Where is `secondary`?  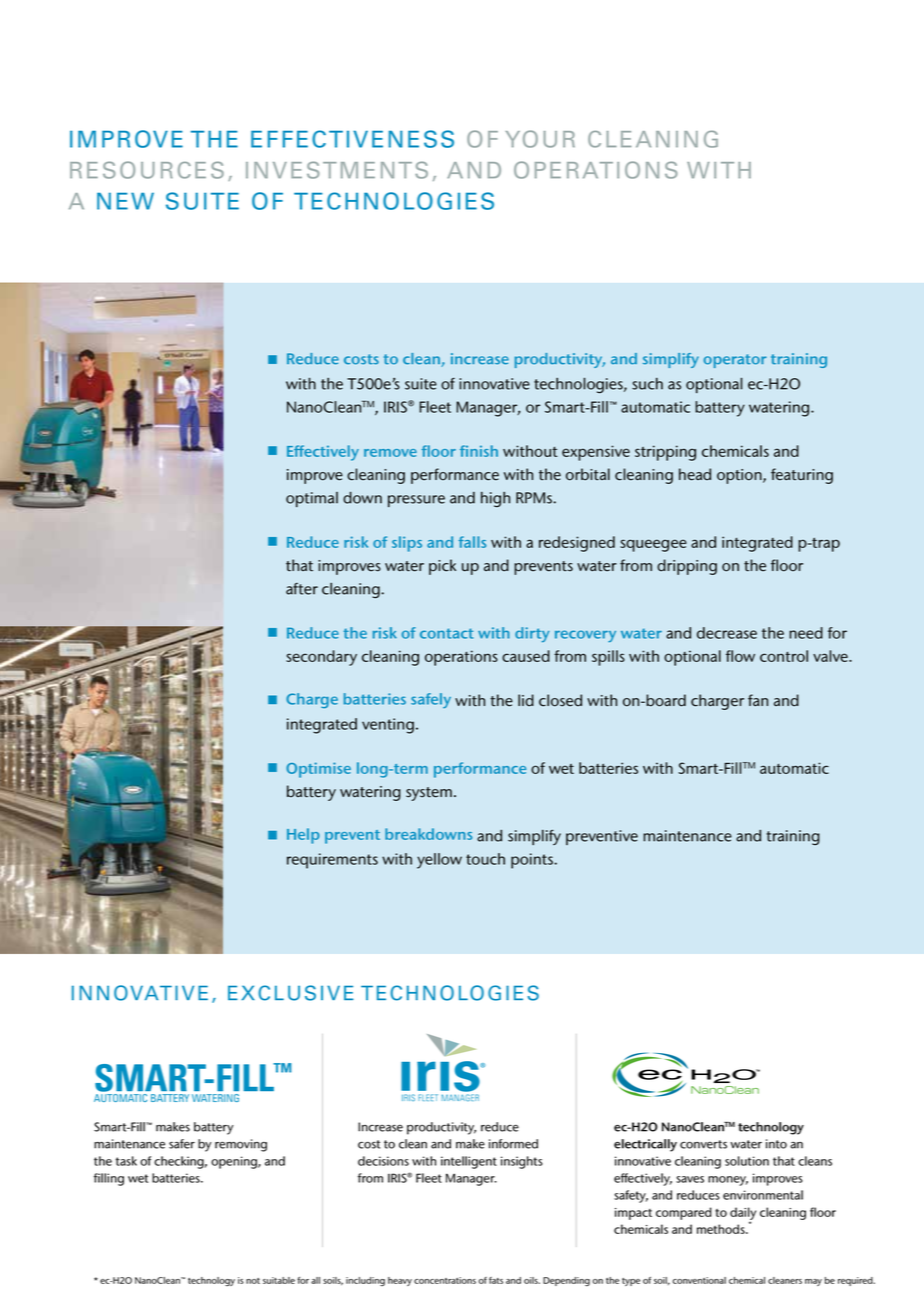
secondary is located at coordinates (321, 658).
